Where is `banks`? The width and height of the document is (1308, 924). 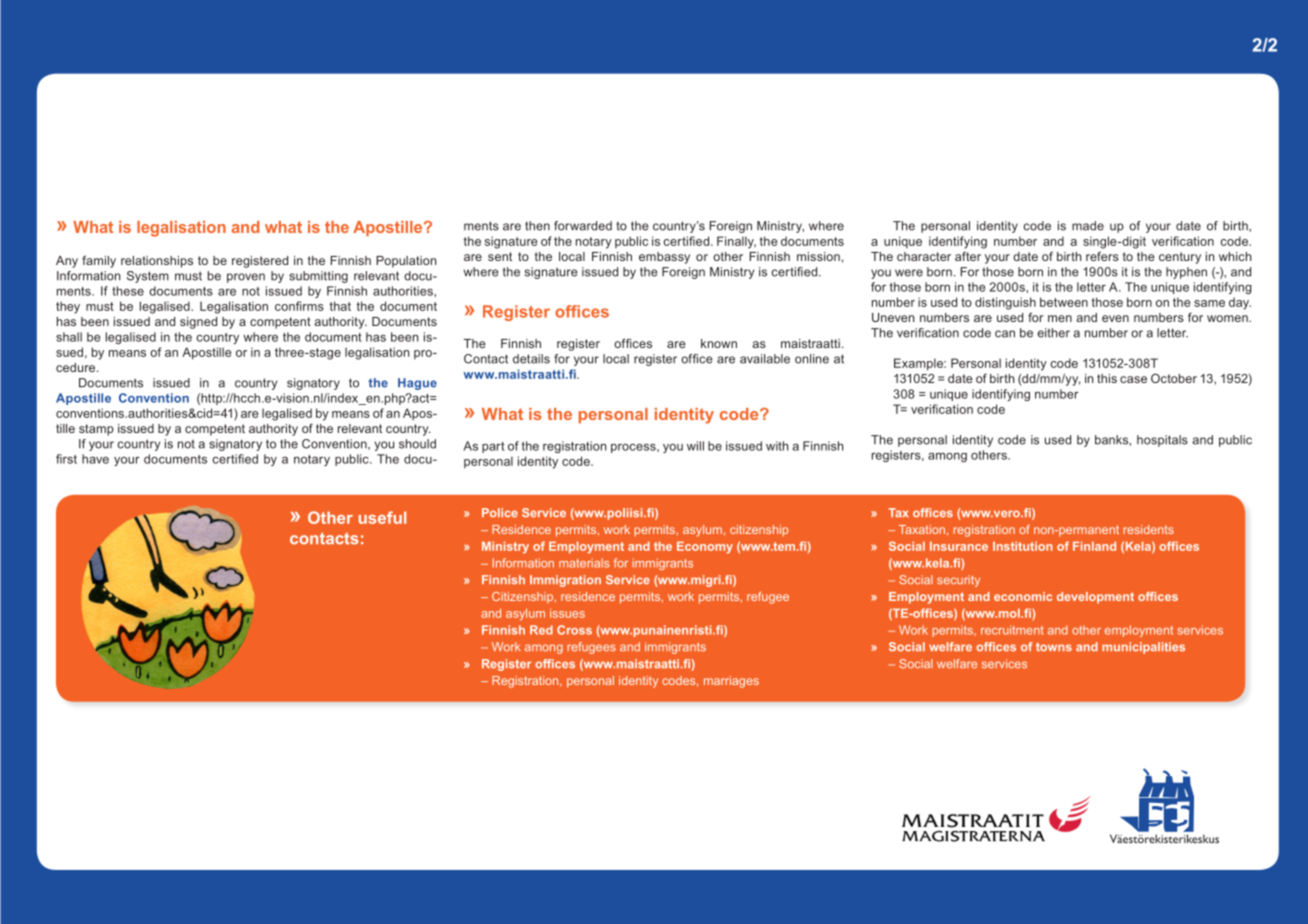 banks is located at coordinates (1112, 440).
